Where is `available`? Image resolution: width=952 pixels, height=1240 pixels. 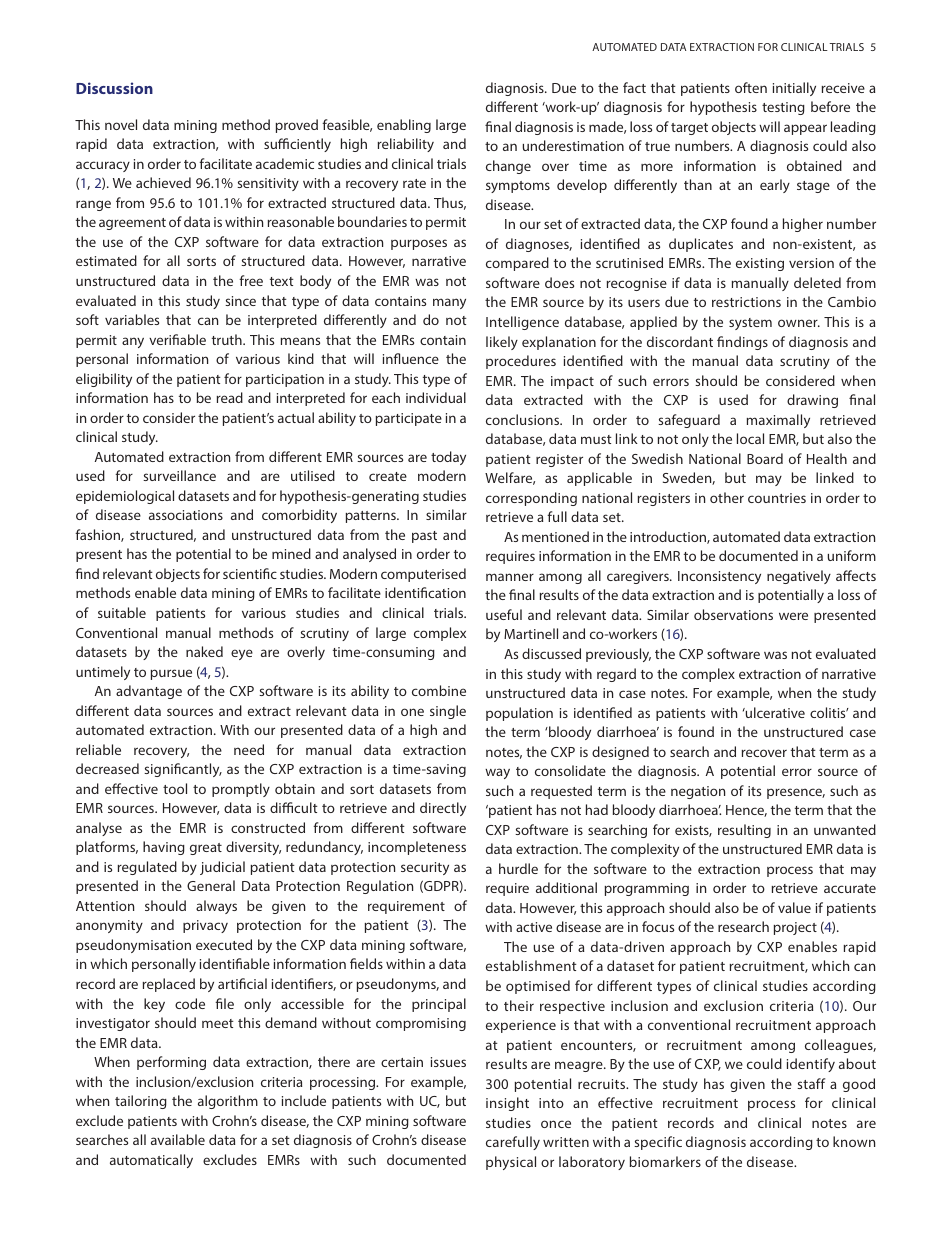
available is located at coordinates (178, 1139).
